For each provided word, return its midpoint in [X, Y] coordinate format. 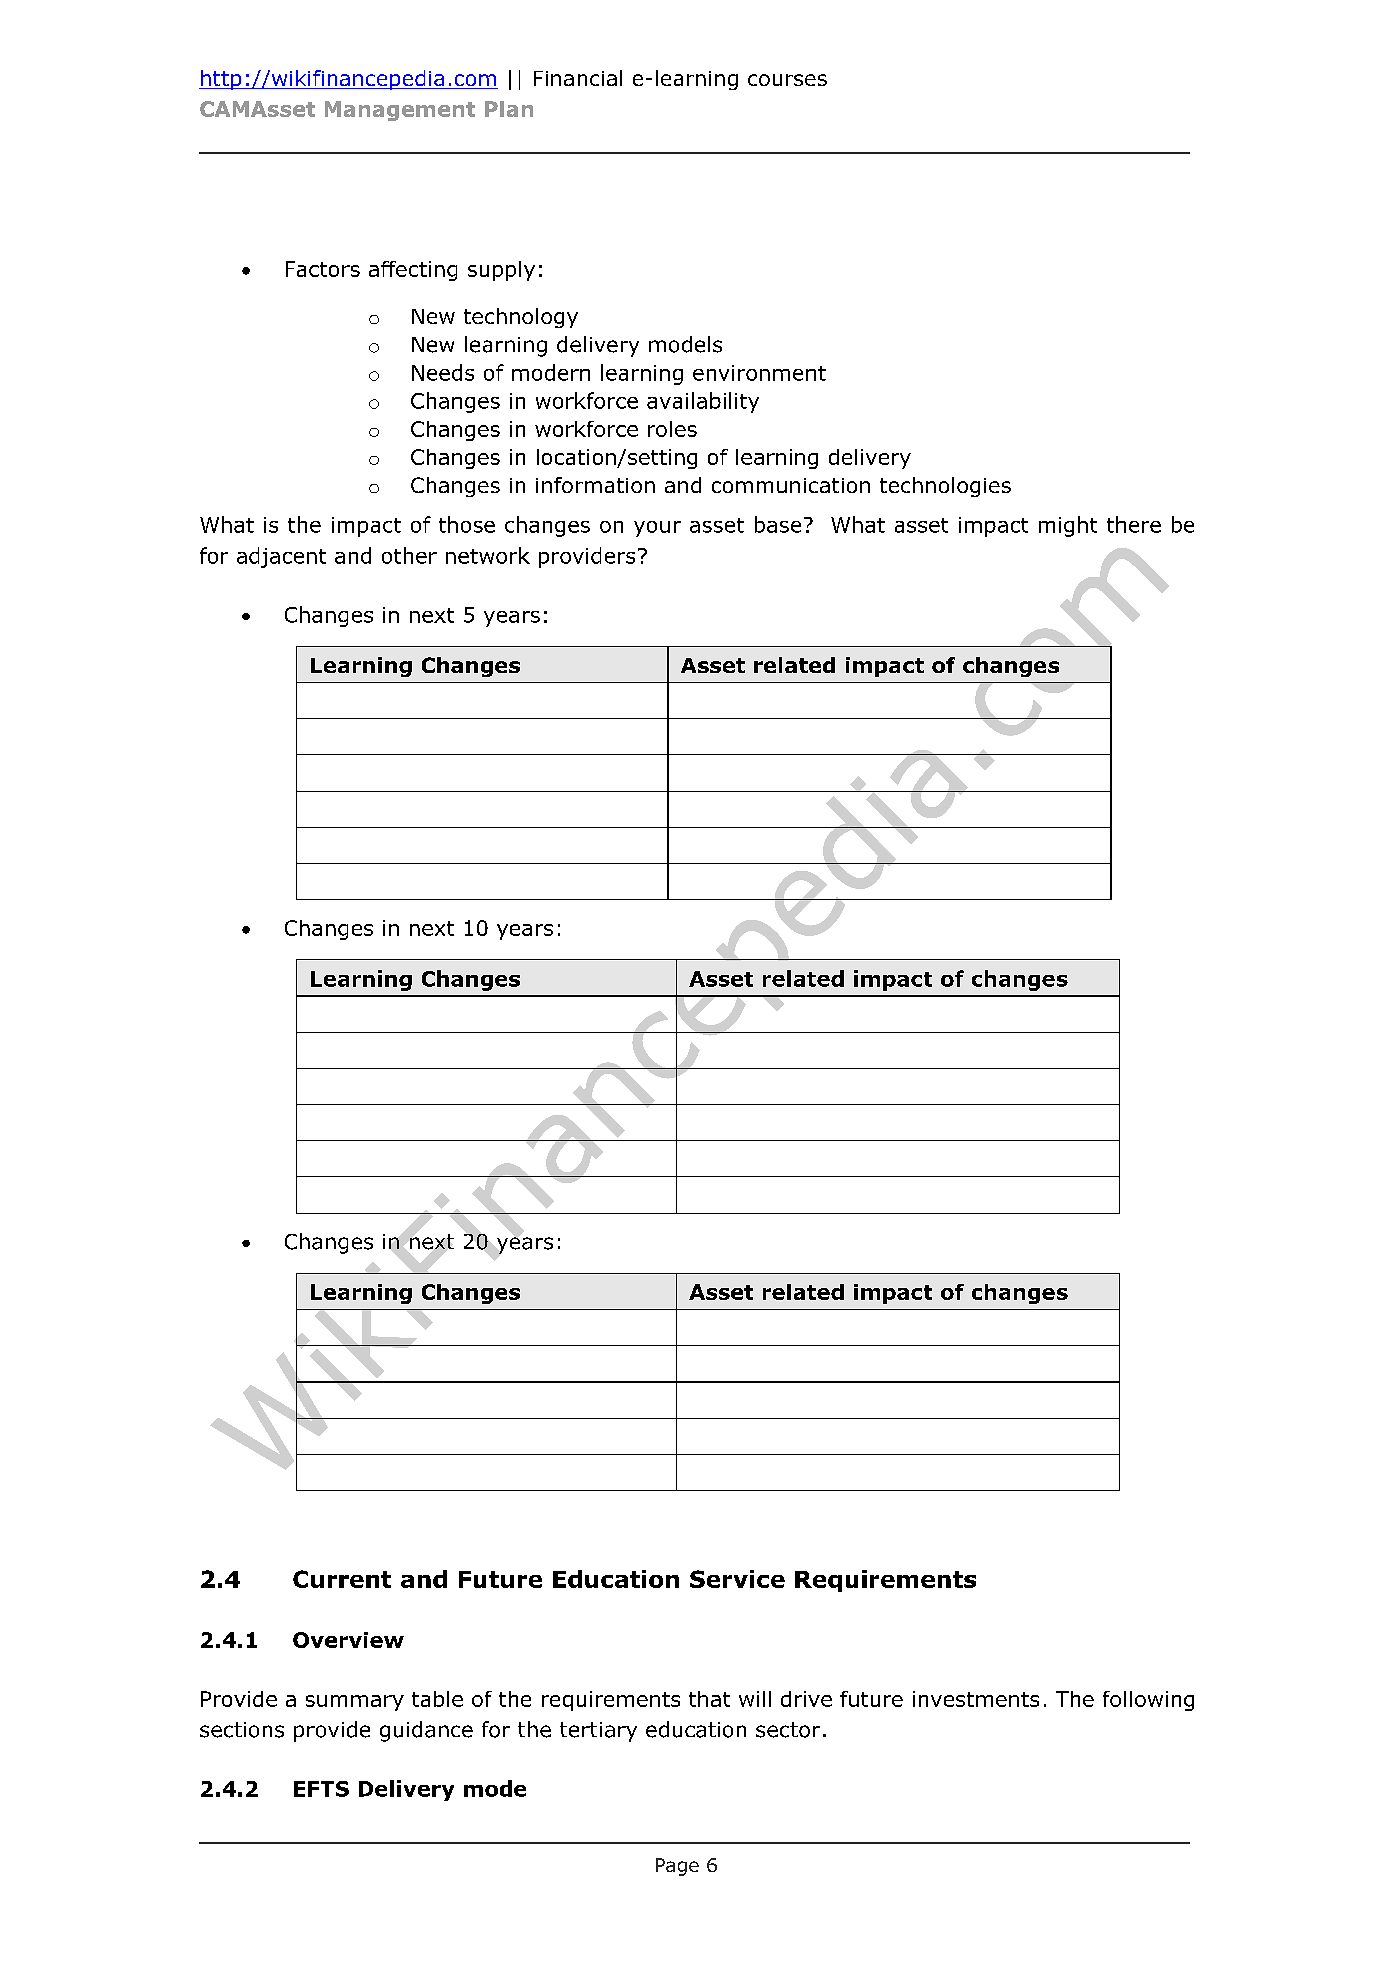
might [1068, 526]
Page [677, 1867]
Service [737, 1579]
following [1148, 1701]
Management [400, 111]
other [409, 555]
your [657, 529]
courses [787, 80]
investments [976, 1699]
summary [355, 1703]
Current [342, 1579]
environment [759, 373]
